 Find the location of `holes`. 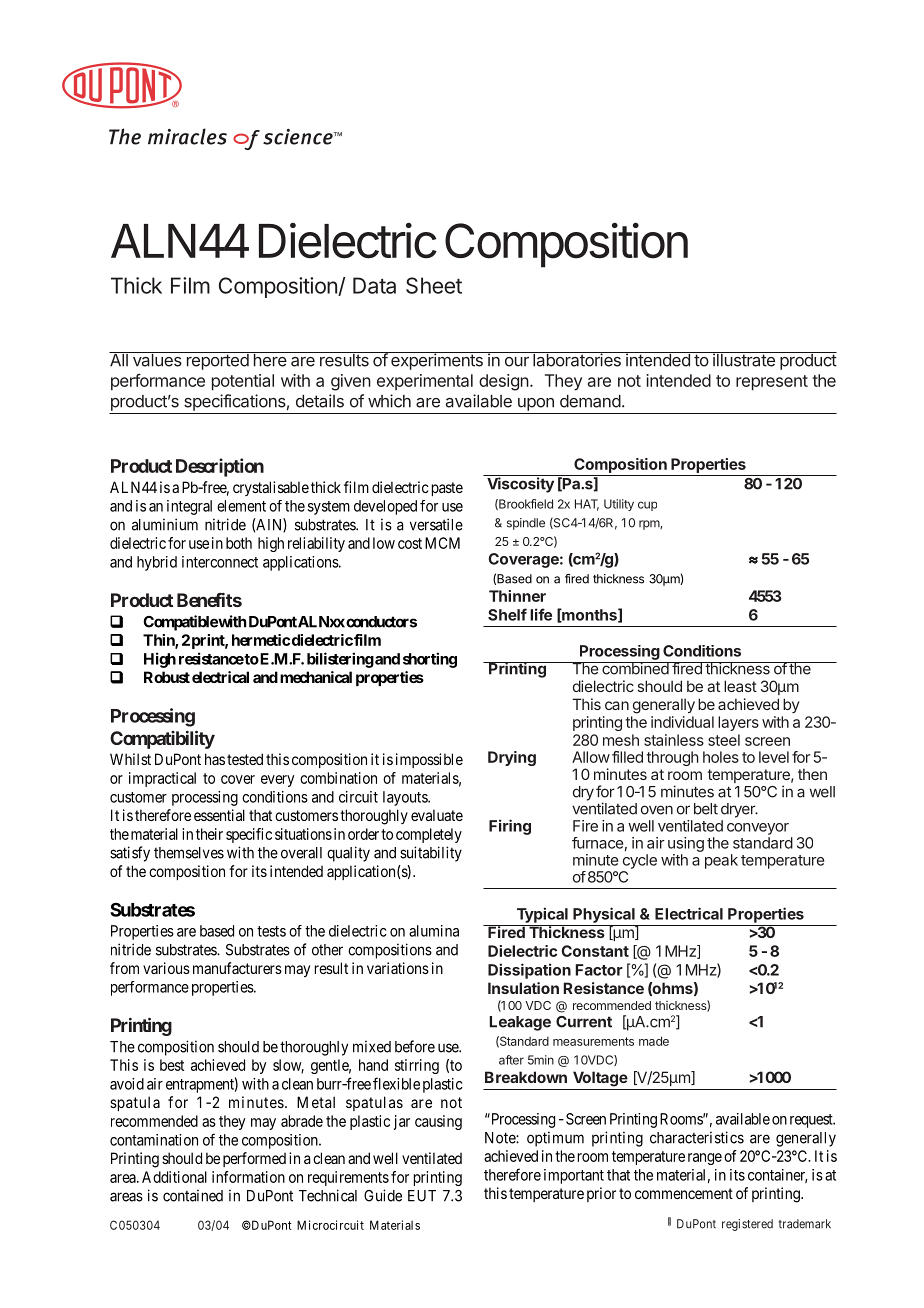

holes is located at coordinates (721, 757).
